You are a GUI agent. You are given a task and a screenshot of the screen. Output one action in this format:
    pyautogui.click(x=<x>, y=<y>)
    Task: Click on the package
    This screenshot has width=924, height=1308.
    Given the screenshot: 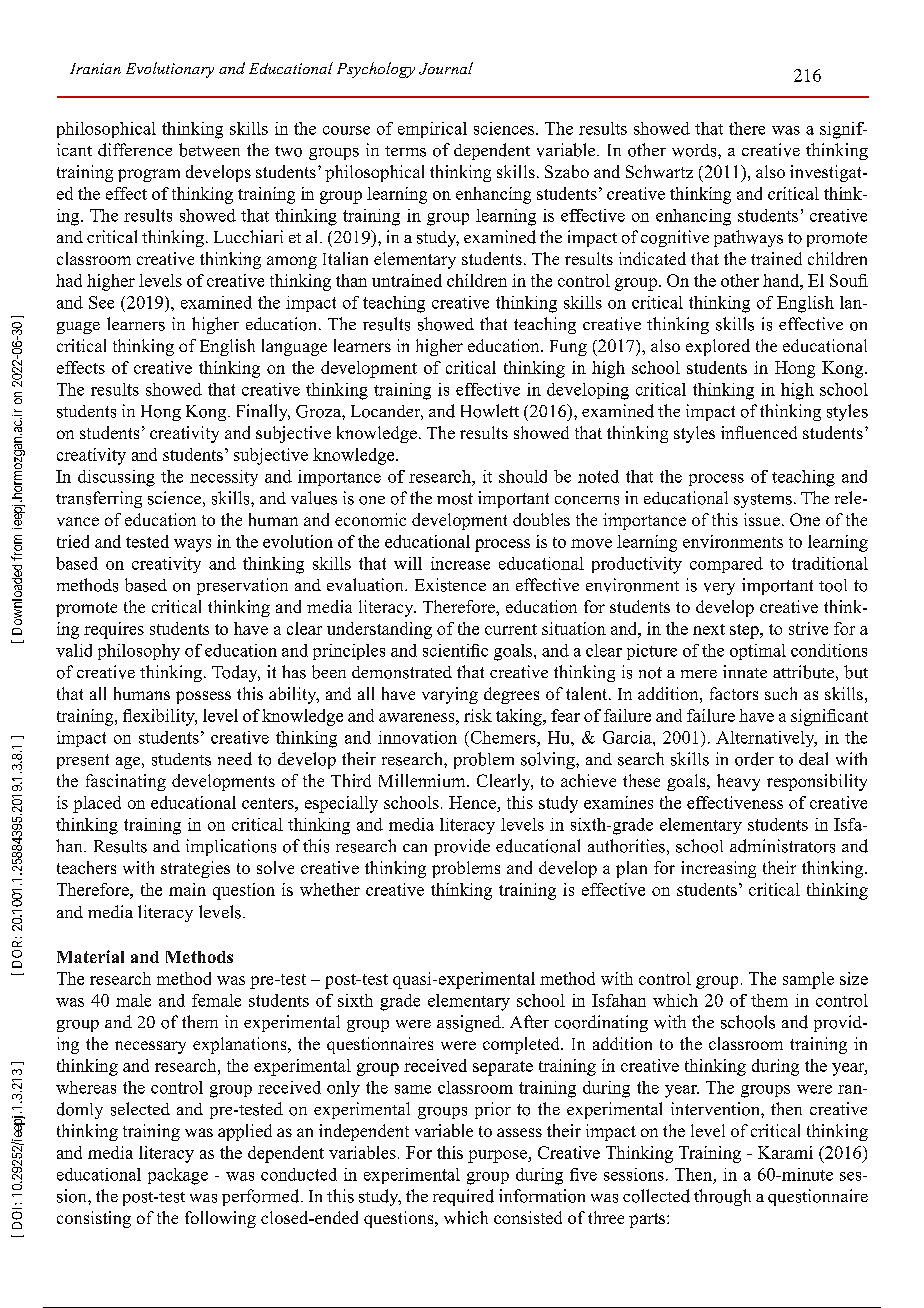 What is the action you would take?
    pyautogui.click(x=178, y=1176)
